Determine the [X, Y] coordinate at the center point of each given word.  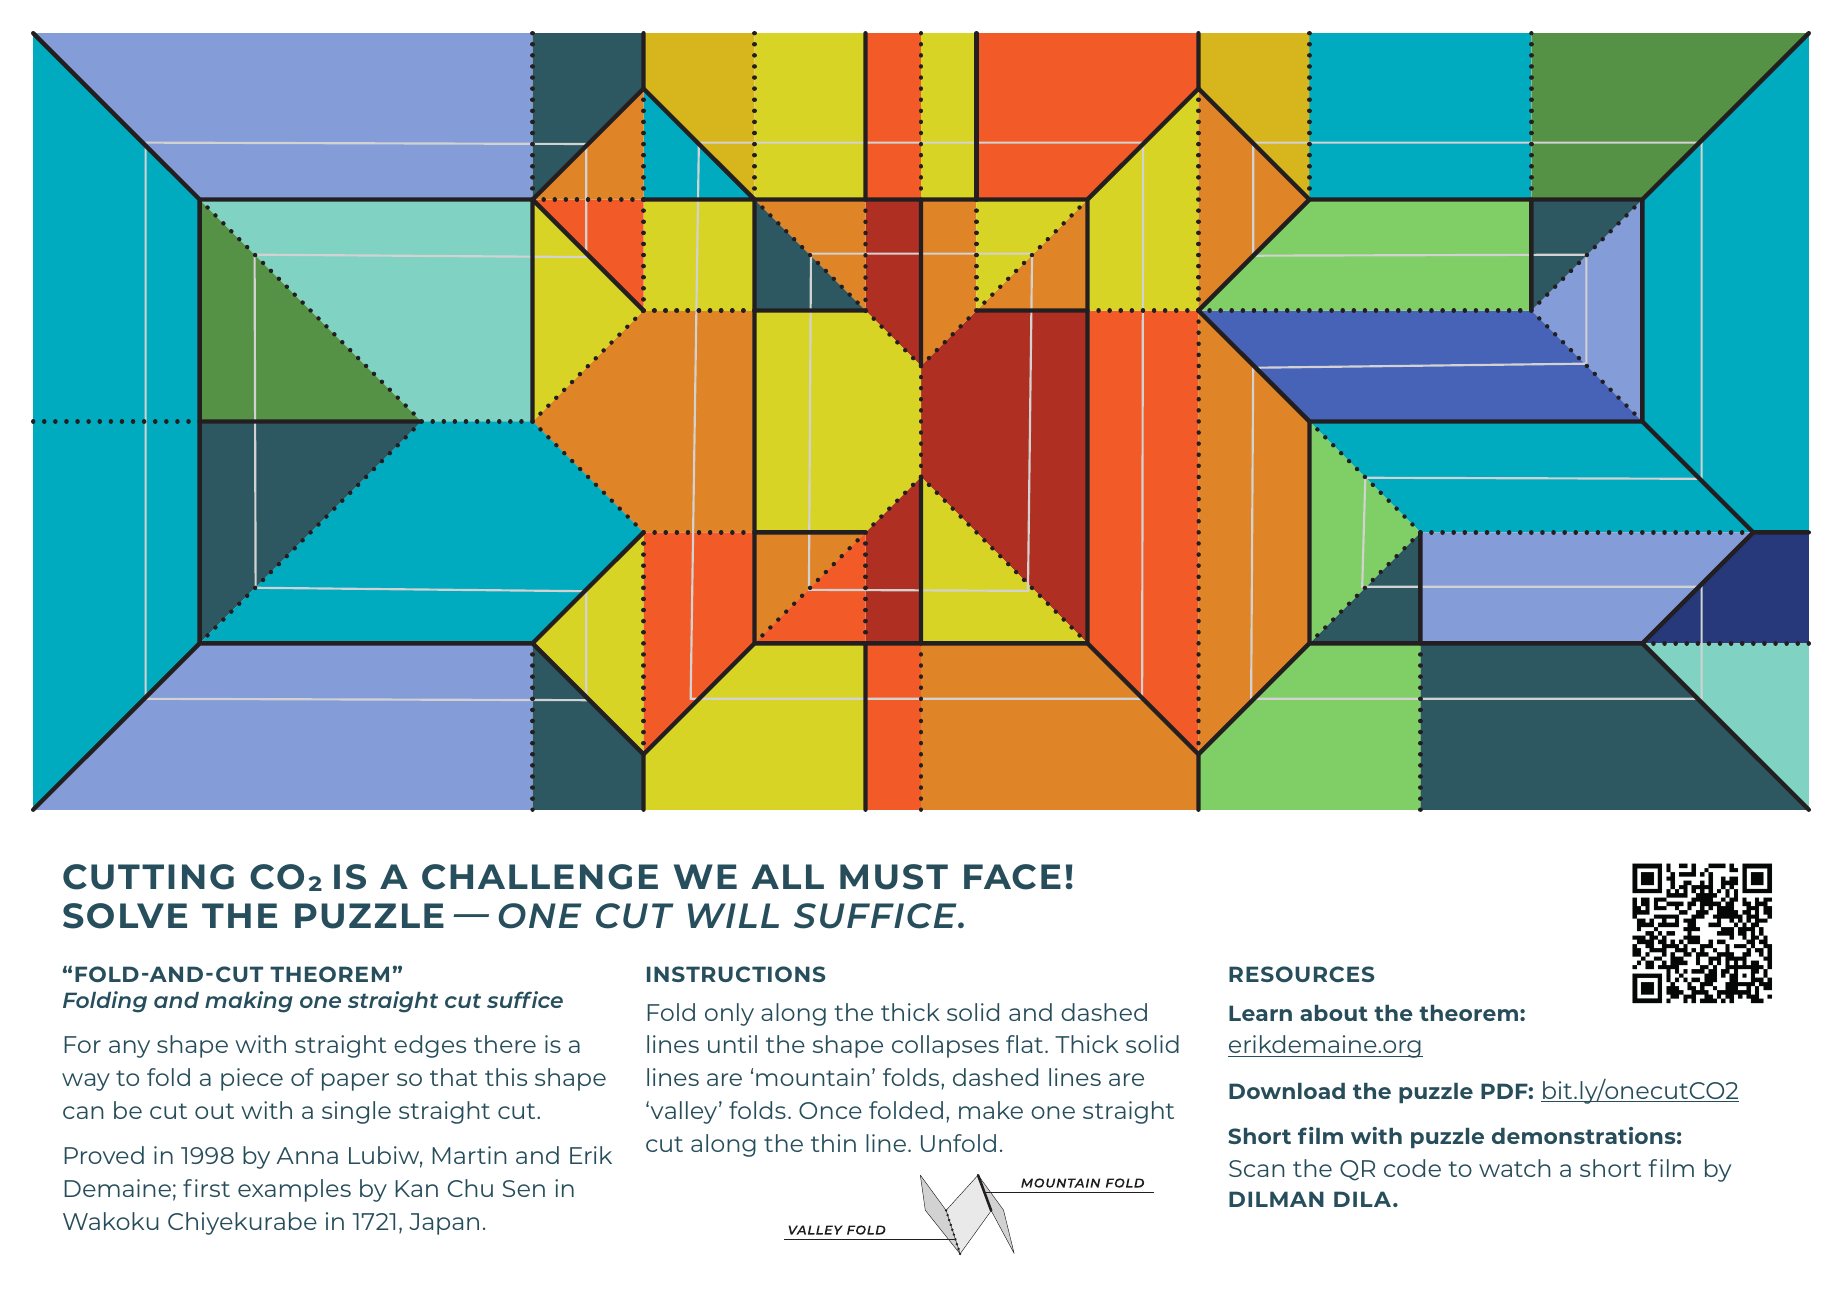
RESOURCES [1302, 974]
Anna [307, 1155]
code [1412, 1168]
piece [252, 1079]
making [249, 1002]
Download [1287, 1091]
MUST [894, 877]
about [1334, 1013]
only [729, 1014]
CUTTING [148, 877]
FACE [1012, 877]
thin [833, 1143]
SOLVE [125, 916]
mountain [813, 1077]
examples [294, 1190]
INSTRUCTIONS [736, 974]
